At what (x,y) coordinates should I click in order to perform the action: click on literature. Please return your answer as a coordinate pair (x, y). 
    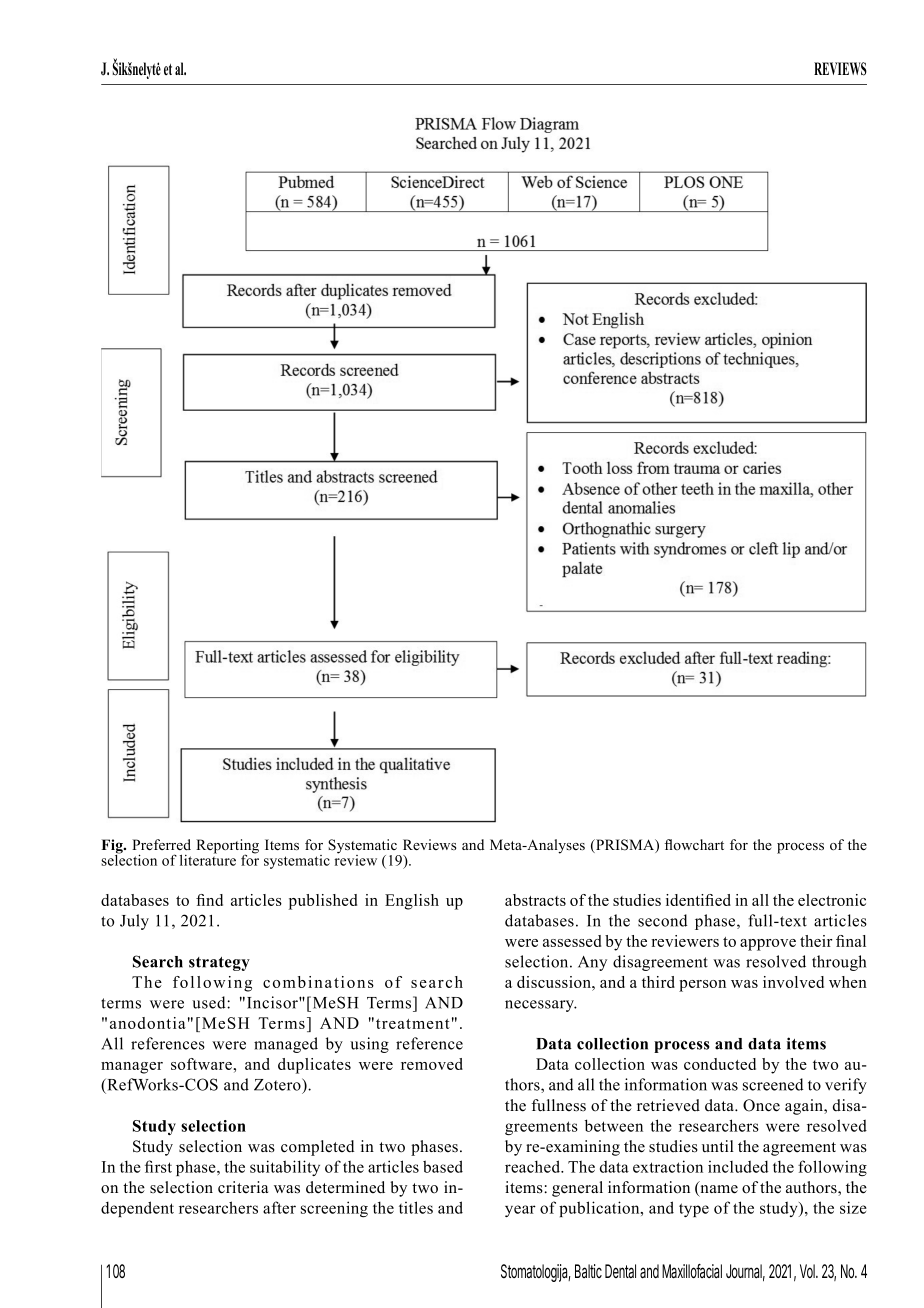
    Looking at the image, I should click on (208, 859).
